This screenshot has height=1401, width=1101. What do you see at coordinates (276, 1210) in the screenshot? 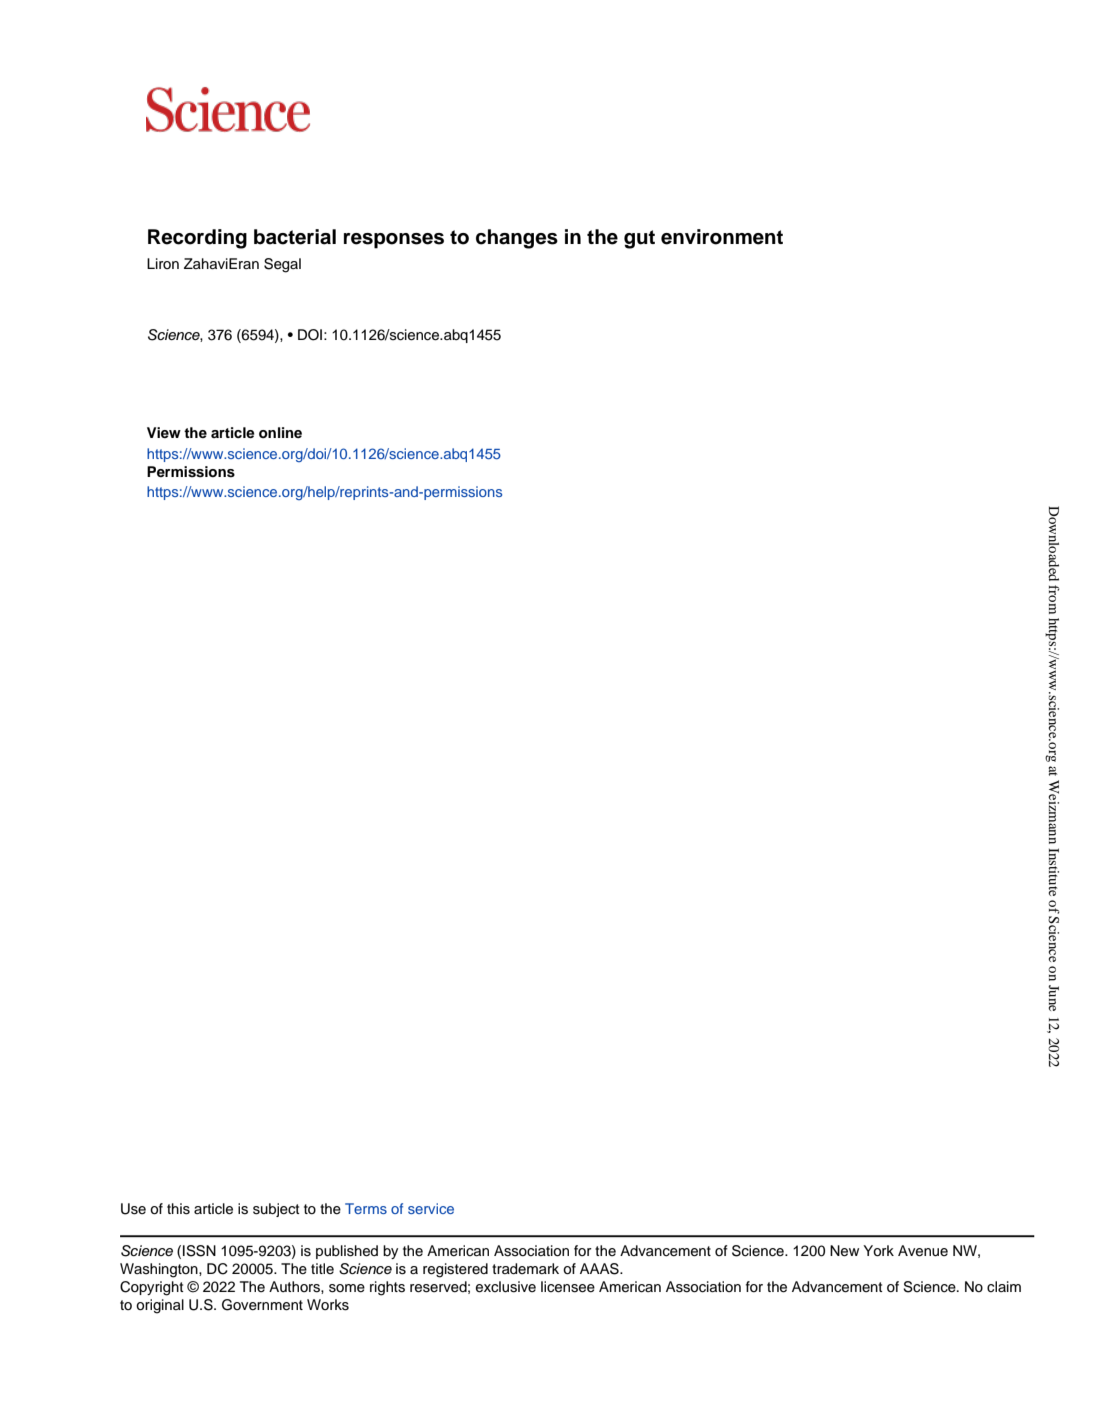
I see `subject` at bounding box center [276, 1210].
